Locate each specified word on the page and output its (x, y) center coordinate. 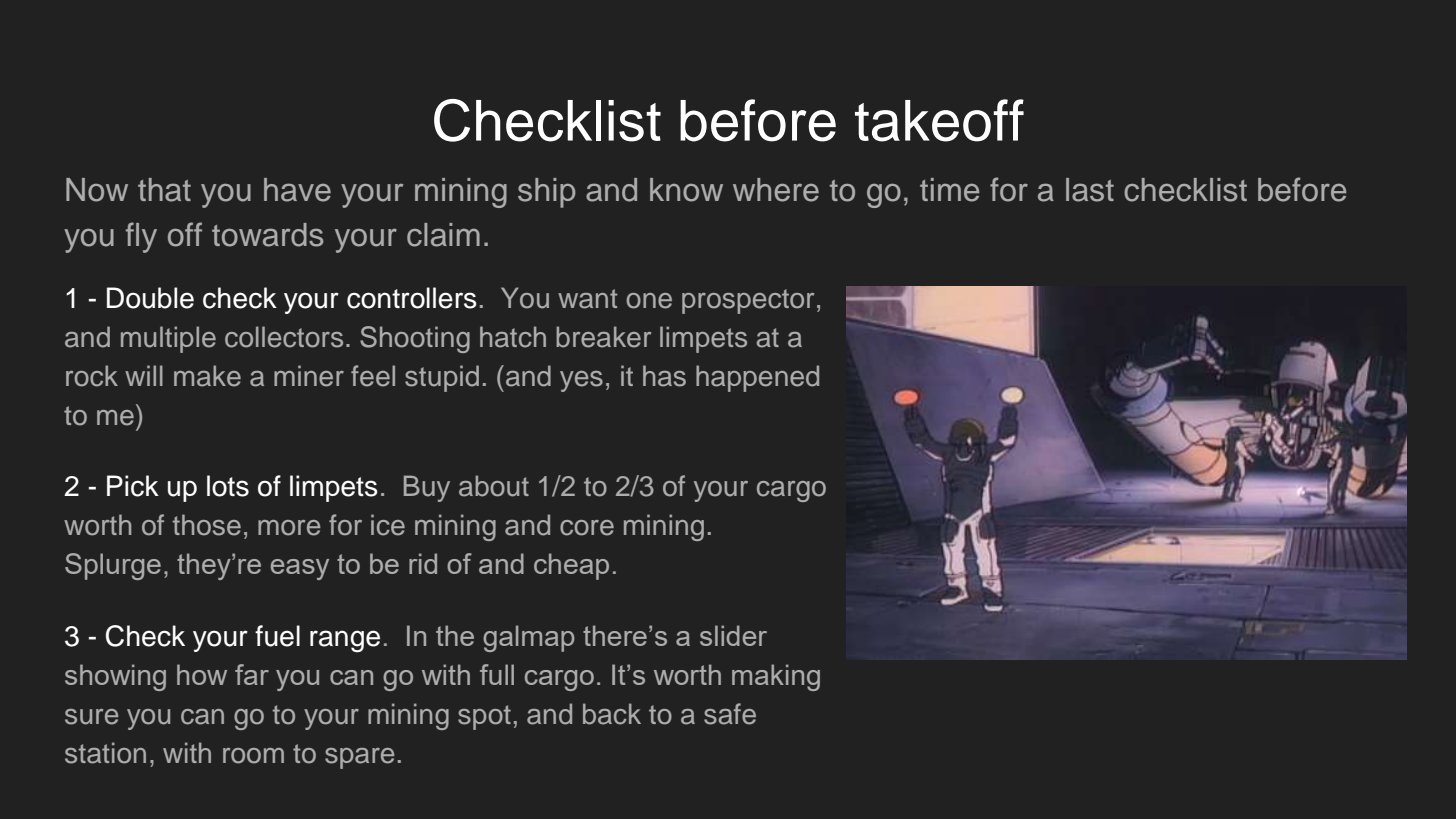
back (612, 714)
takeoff (939, 120)
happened (757, 378)
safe (730, 714)
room (253, 756)
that (164, 190)
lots (228, 486)
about (494, 486)
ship (547, 193)
